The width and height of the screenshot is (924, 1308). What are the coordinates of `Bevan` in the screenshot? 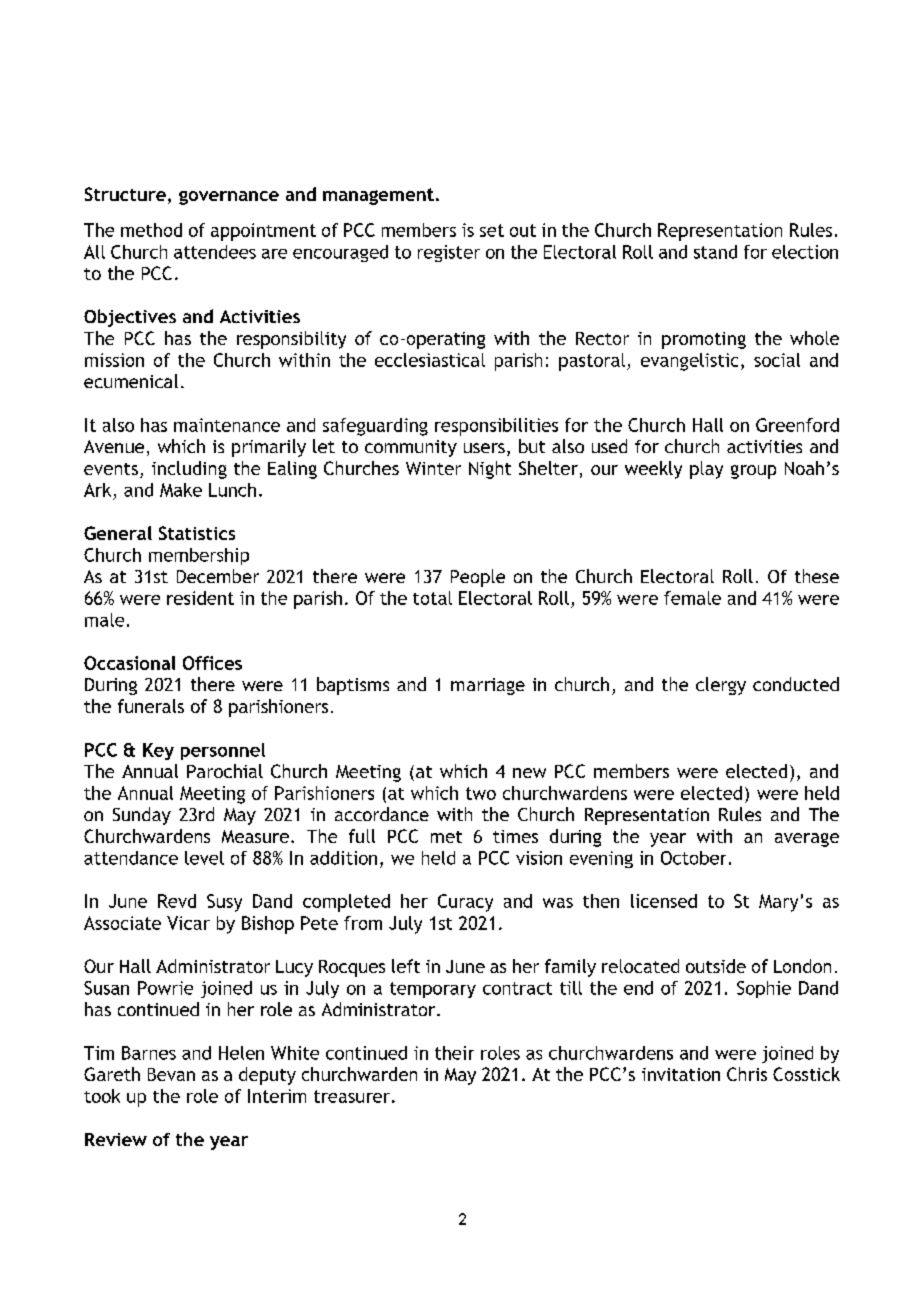 It's located at (171, 1074).
